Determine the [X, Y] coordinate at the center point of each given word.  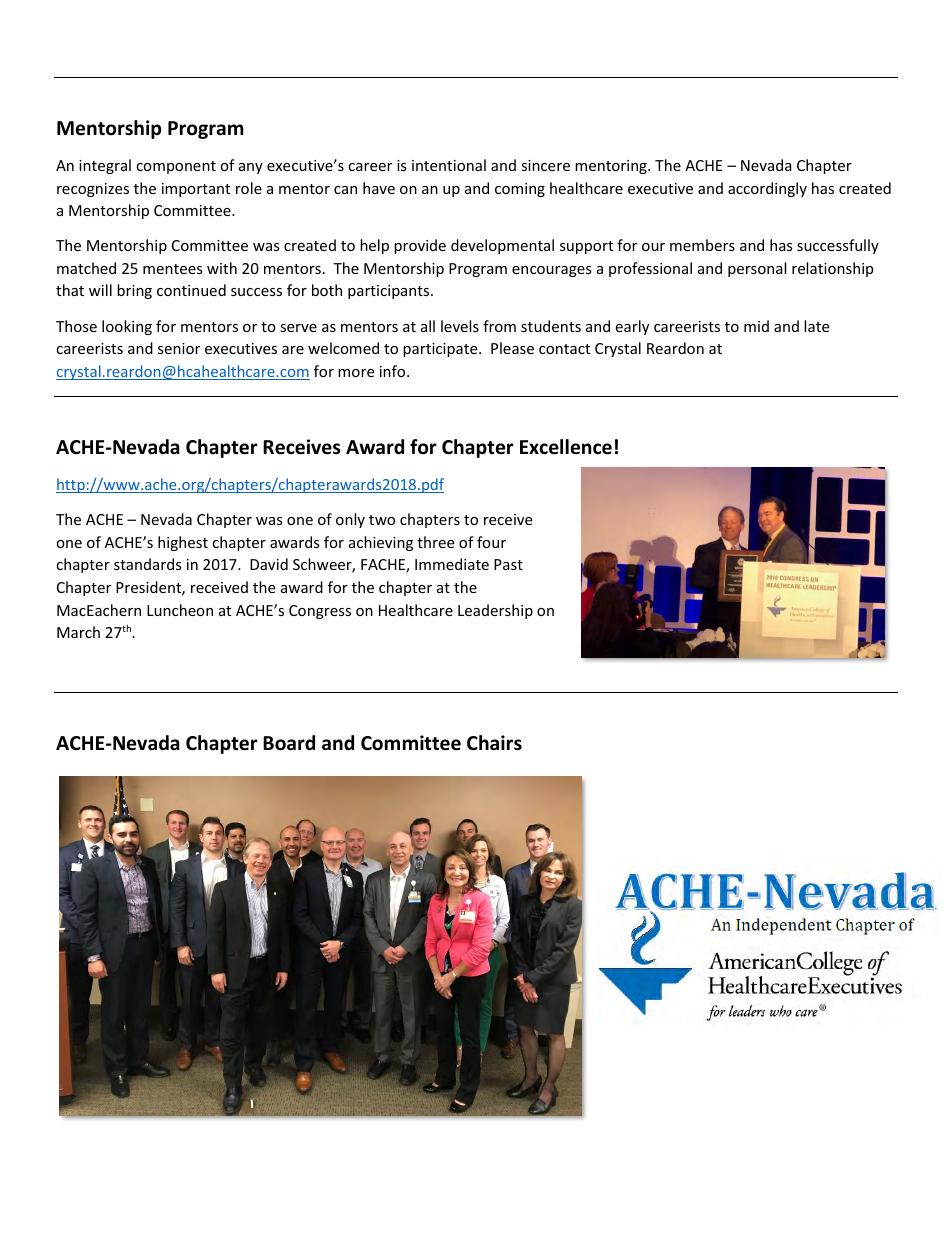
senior [179, 348]
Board [289, 743]
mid [756, 326]
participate [441, 350]
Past [508, 564]
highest [183, 543]
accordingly [767, 189]
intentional [449, 165]
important [196, 190]
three [435, 542]
